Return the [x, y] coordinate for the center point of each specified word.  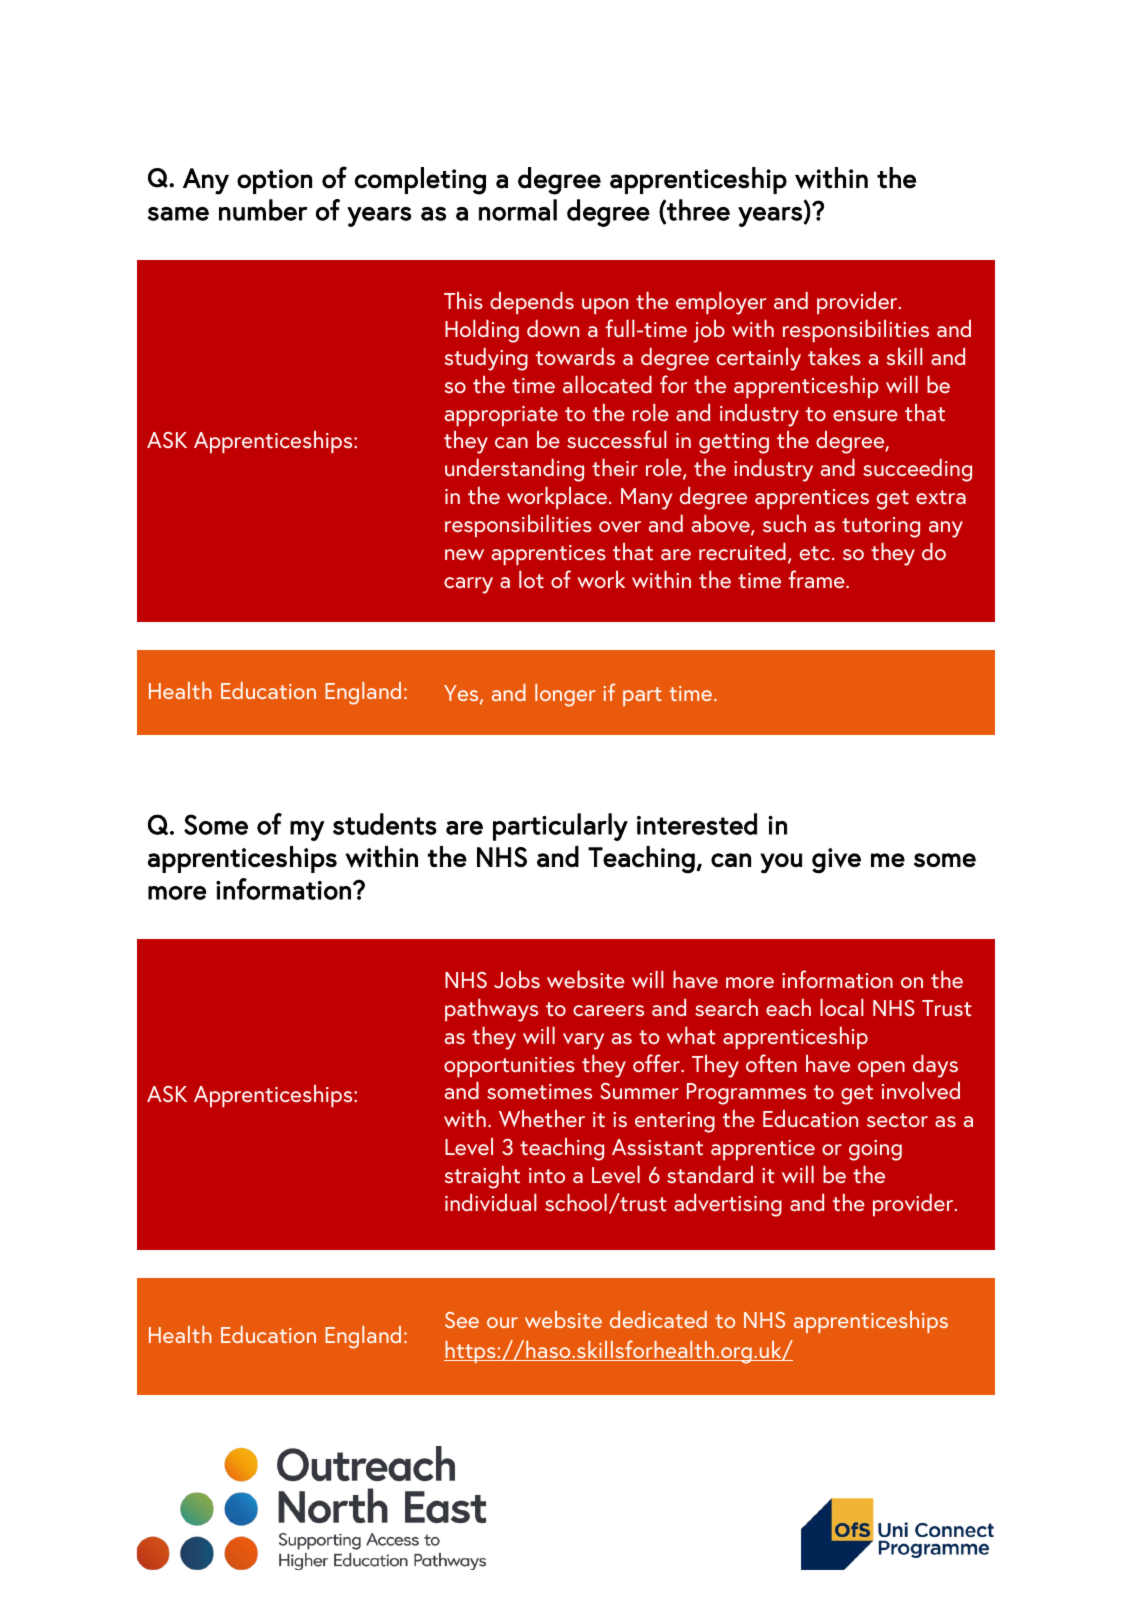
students [385, 824]
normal [518, 210]
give [836, 861]
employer [721, 303]
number [263, 210]
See [462, 1320]
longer [565, 695]
